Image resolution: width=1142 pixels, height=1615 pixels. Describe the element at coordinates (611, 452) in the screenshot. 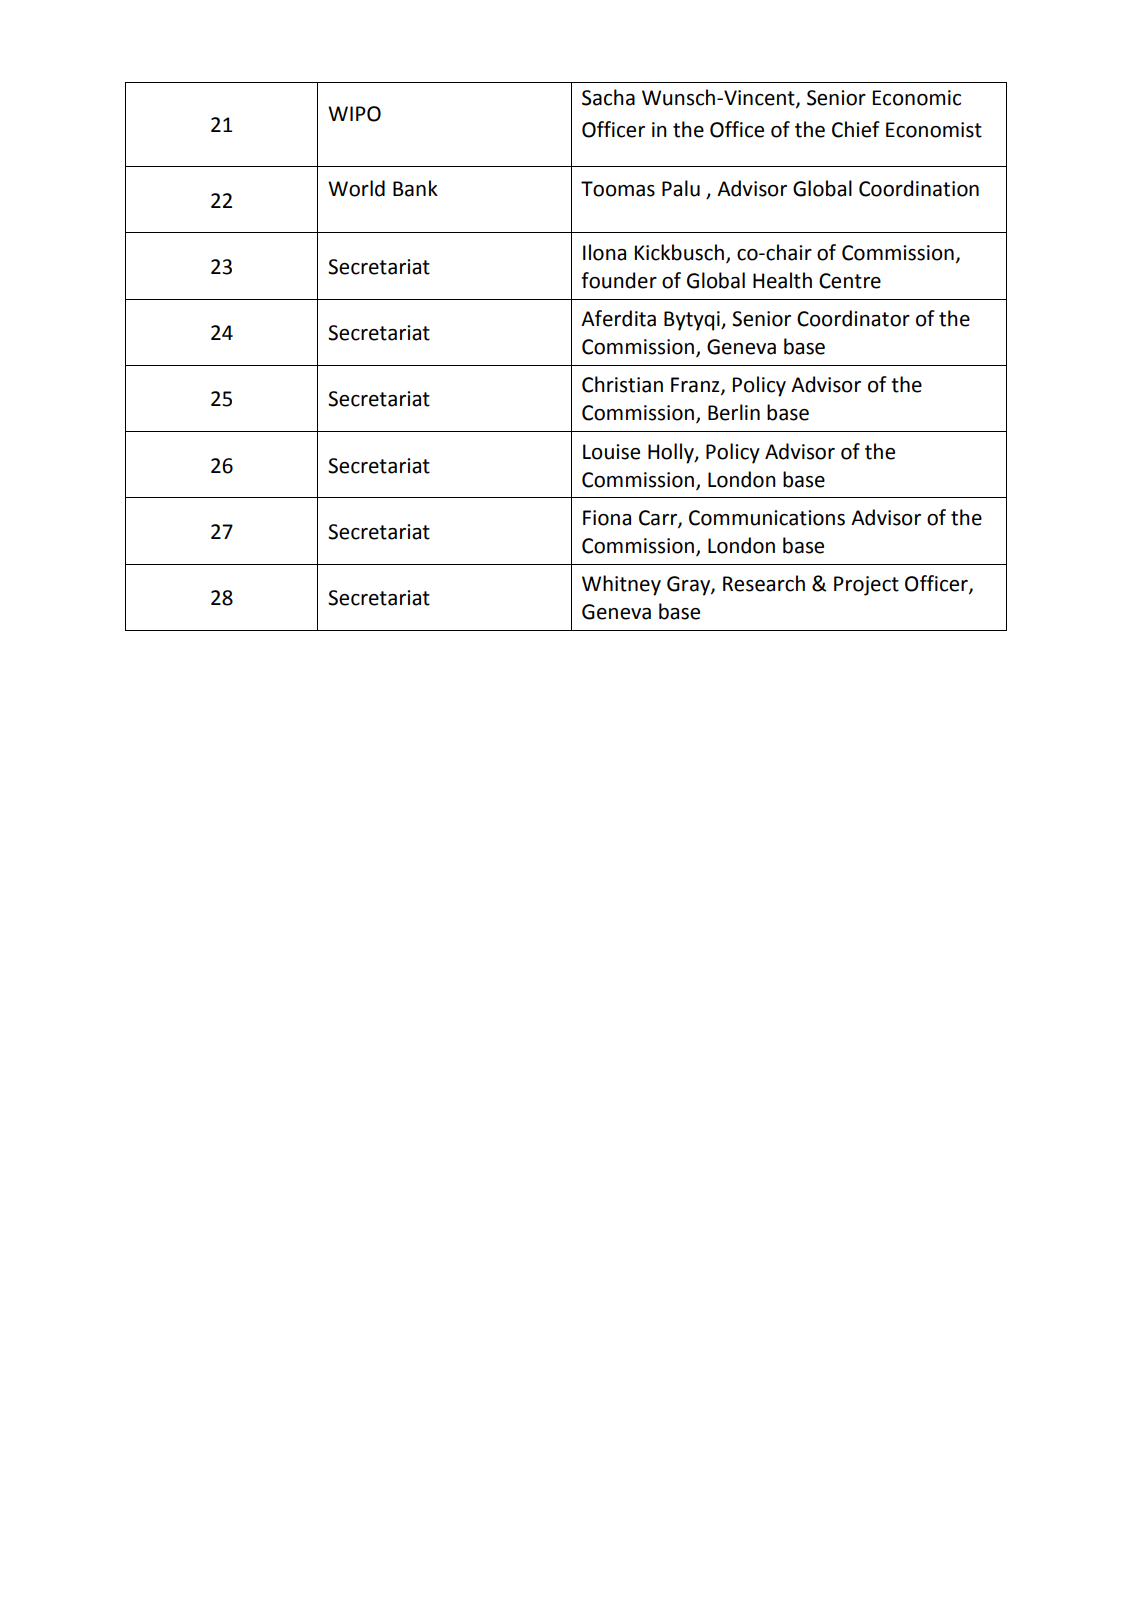

I see `Louise` at that location.
